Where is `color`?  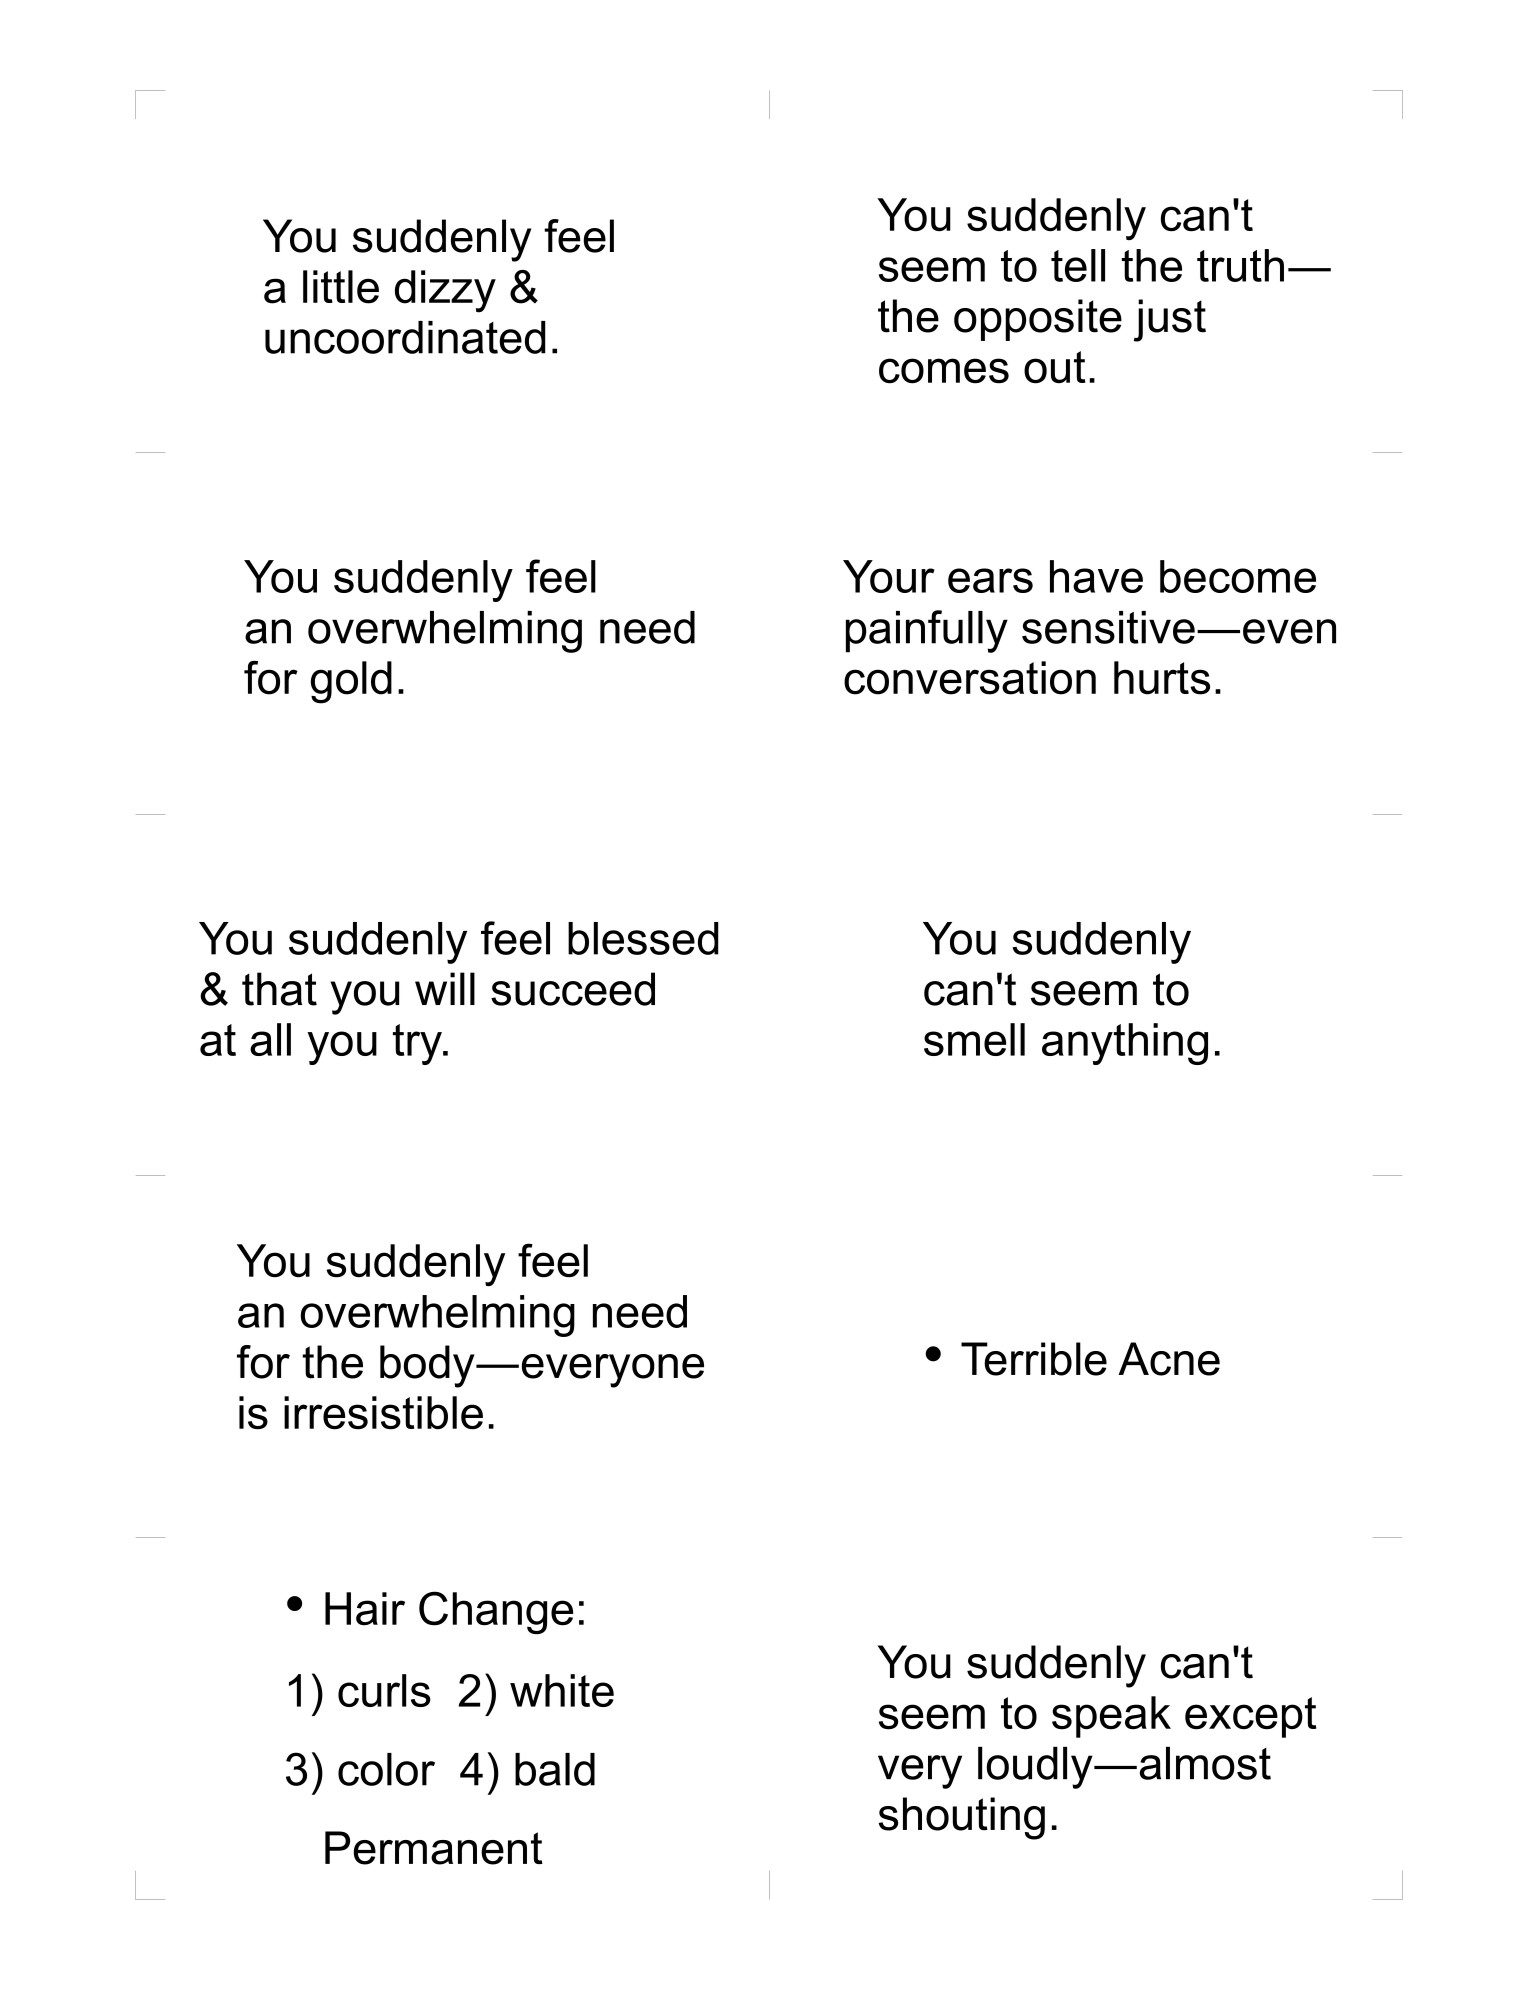 color is located at coordinates (386, 1769).
